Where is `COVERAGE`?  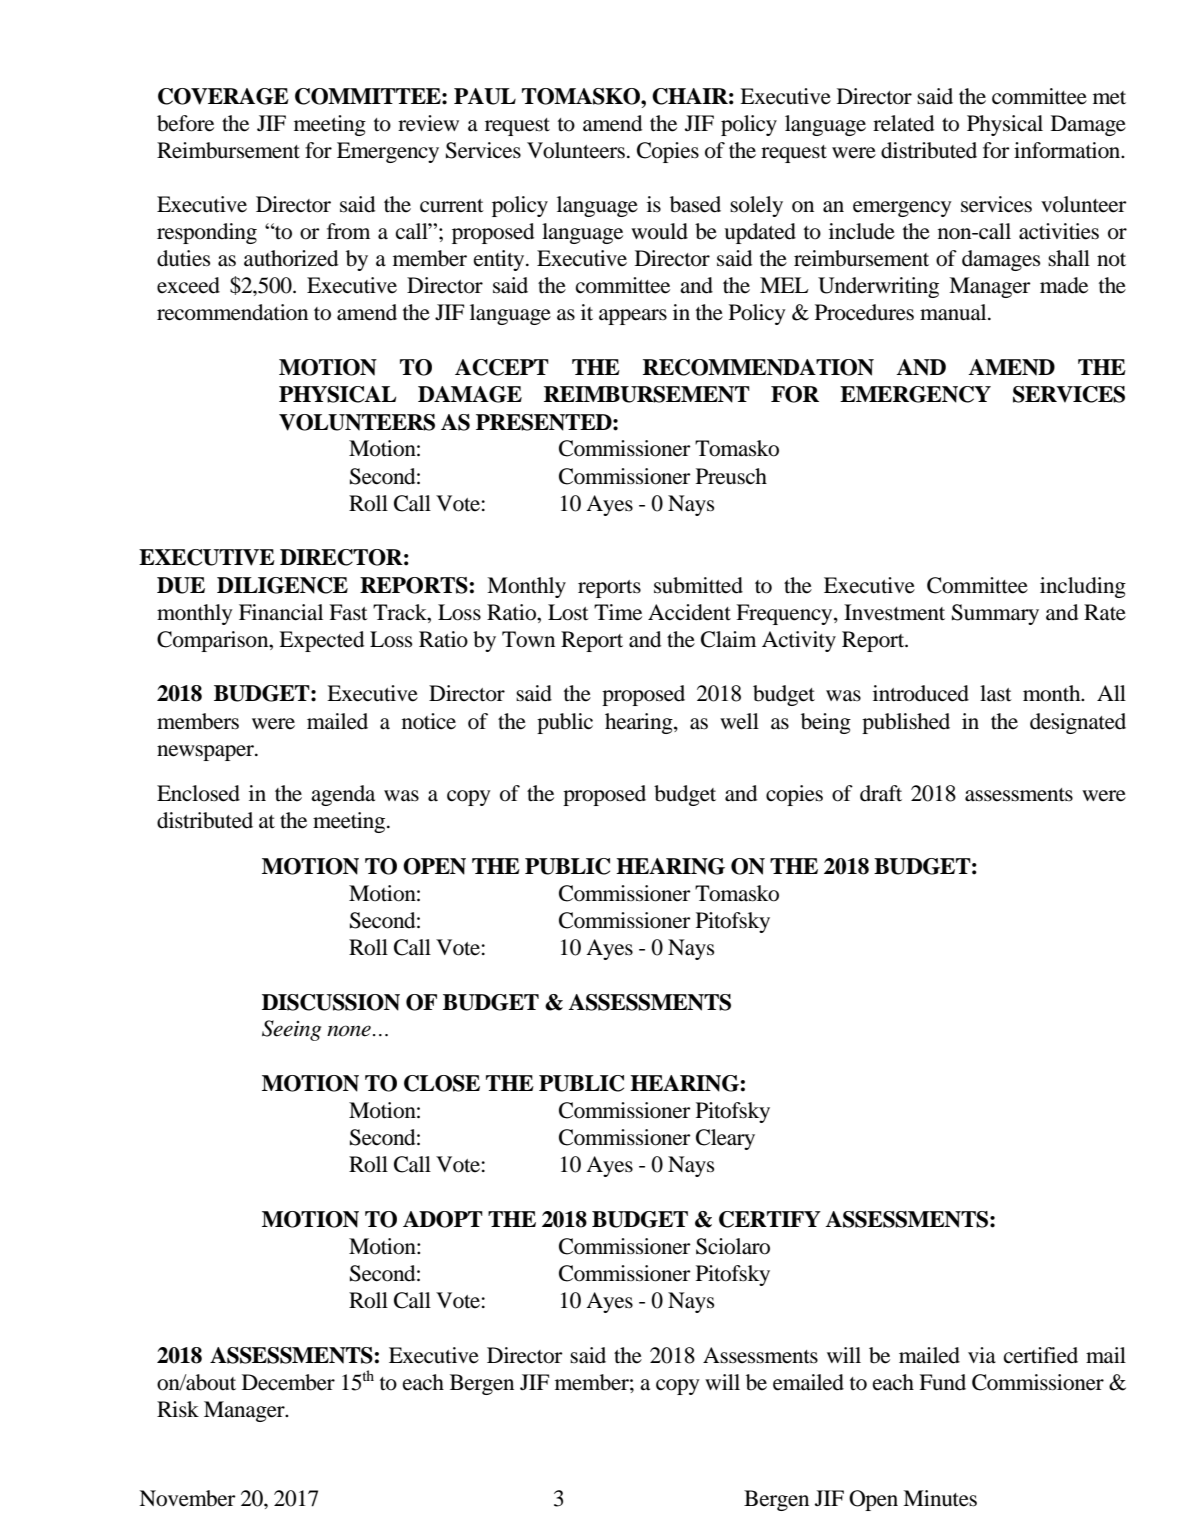
COVERAGE is located at coordinates (223, 96).
